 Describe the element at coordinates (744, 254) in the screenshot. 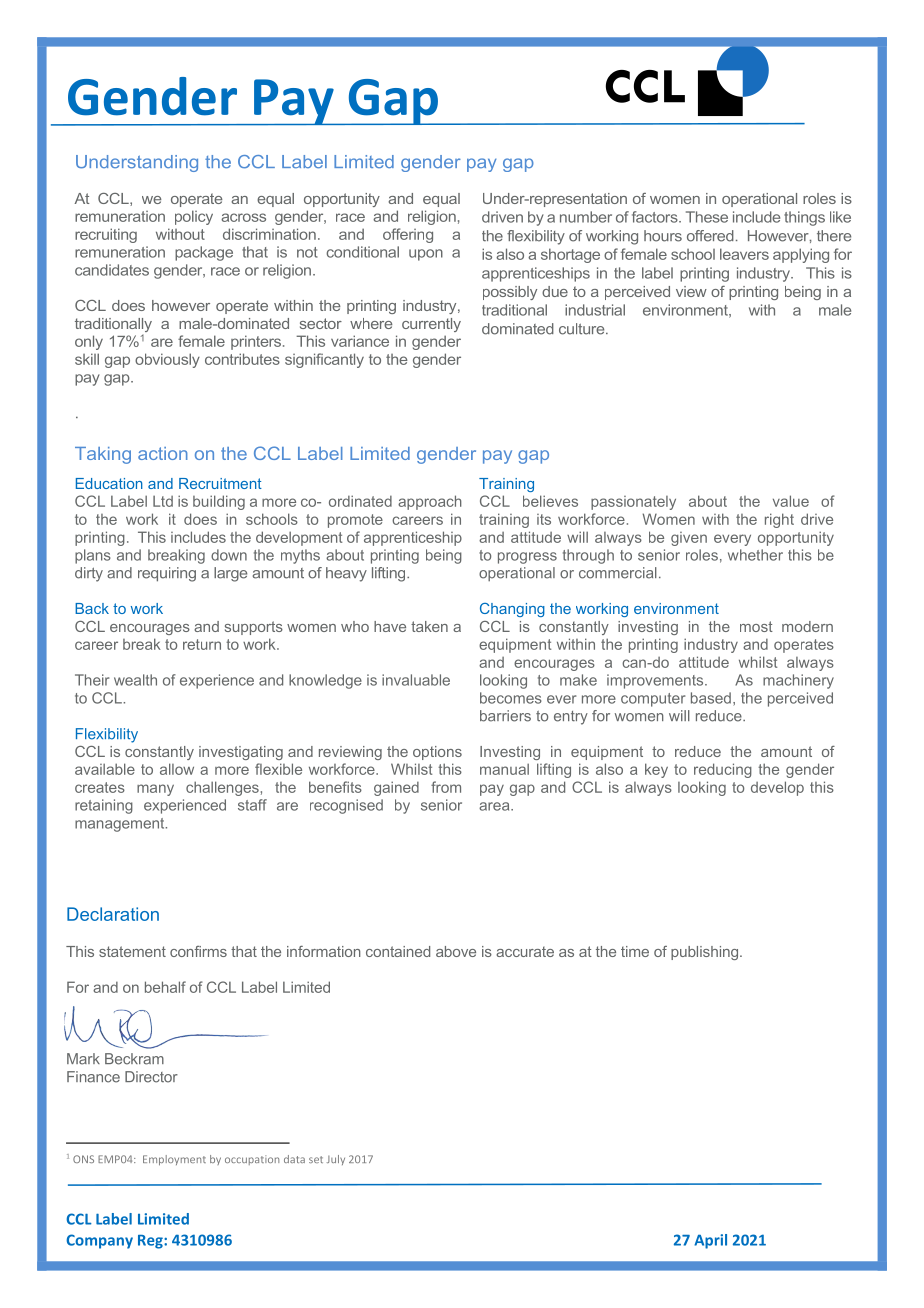

I see `leavers` at that location.
